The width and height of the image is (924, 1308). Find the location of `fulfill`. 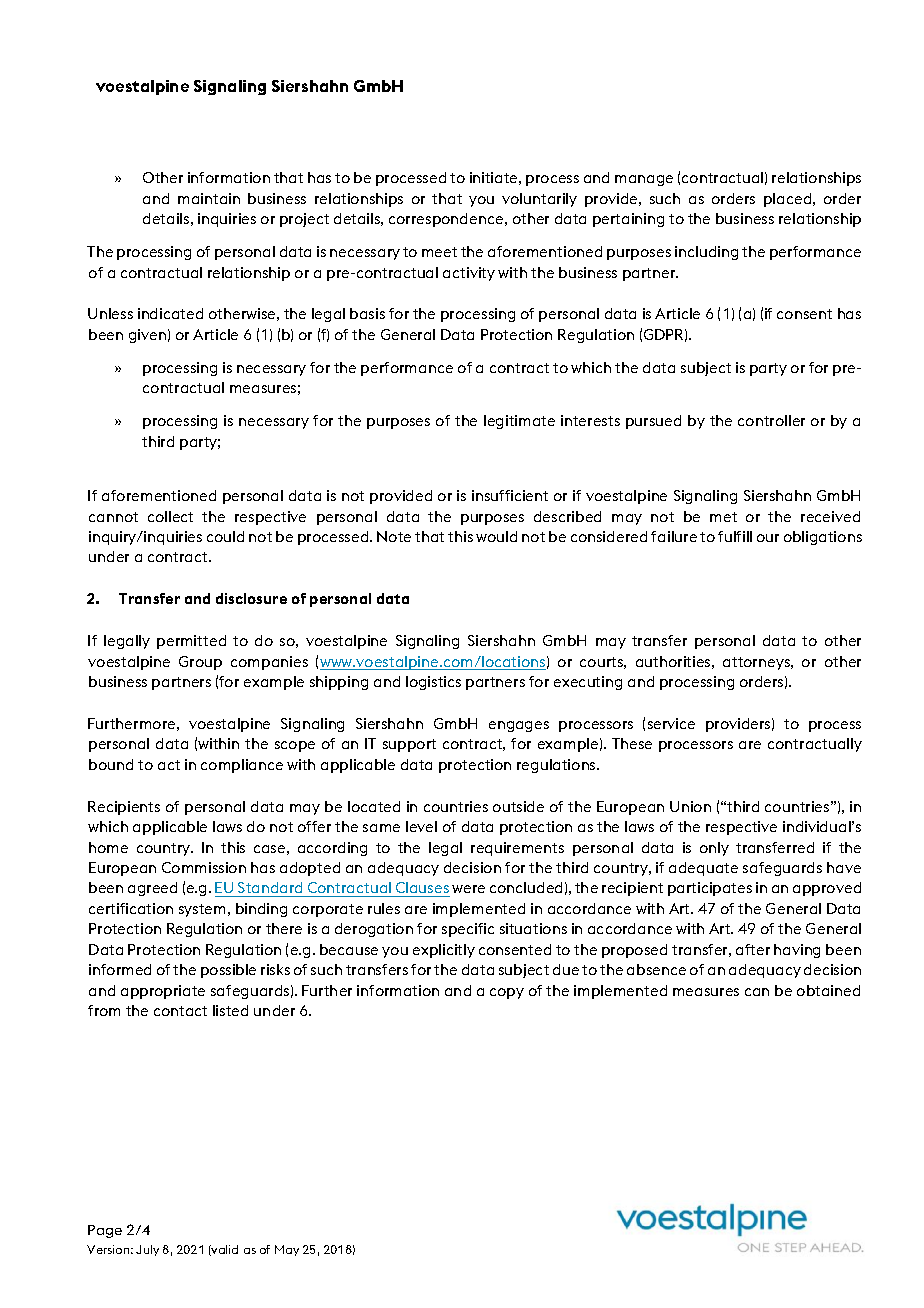

fulfill is located at coordinates (735, 536).
